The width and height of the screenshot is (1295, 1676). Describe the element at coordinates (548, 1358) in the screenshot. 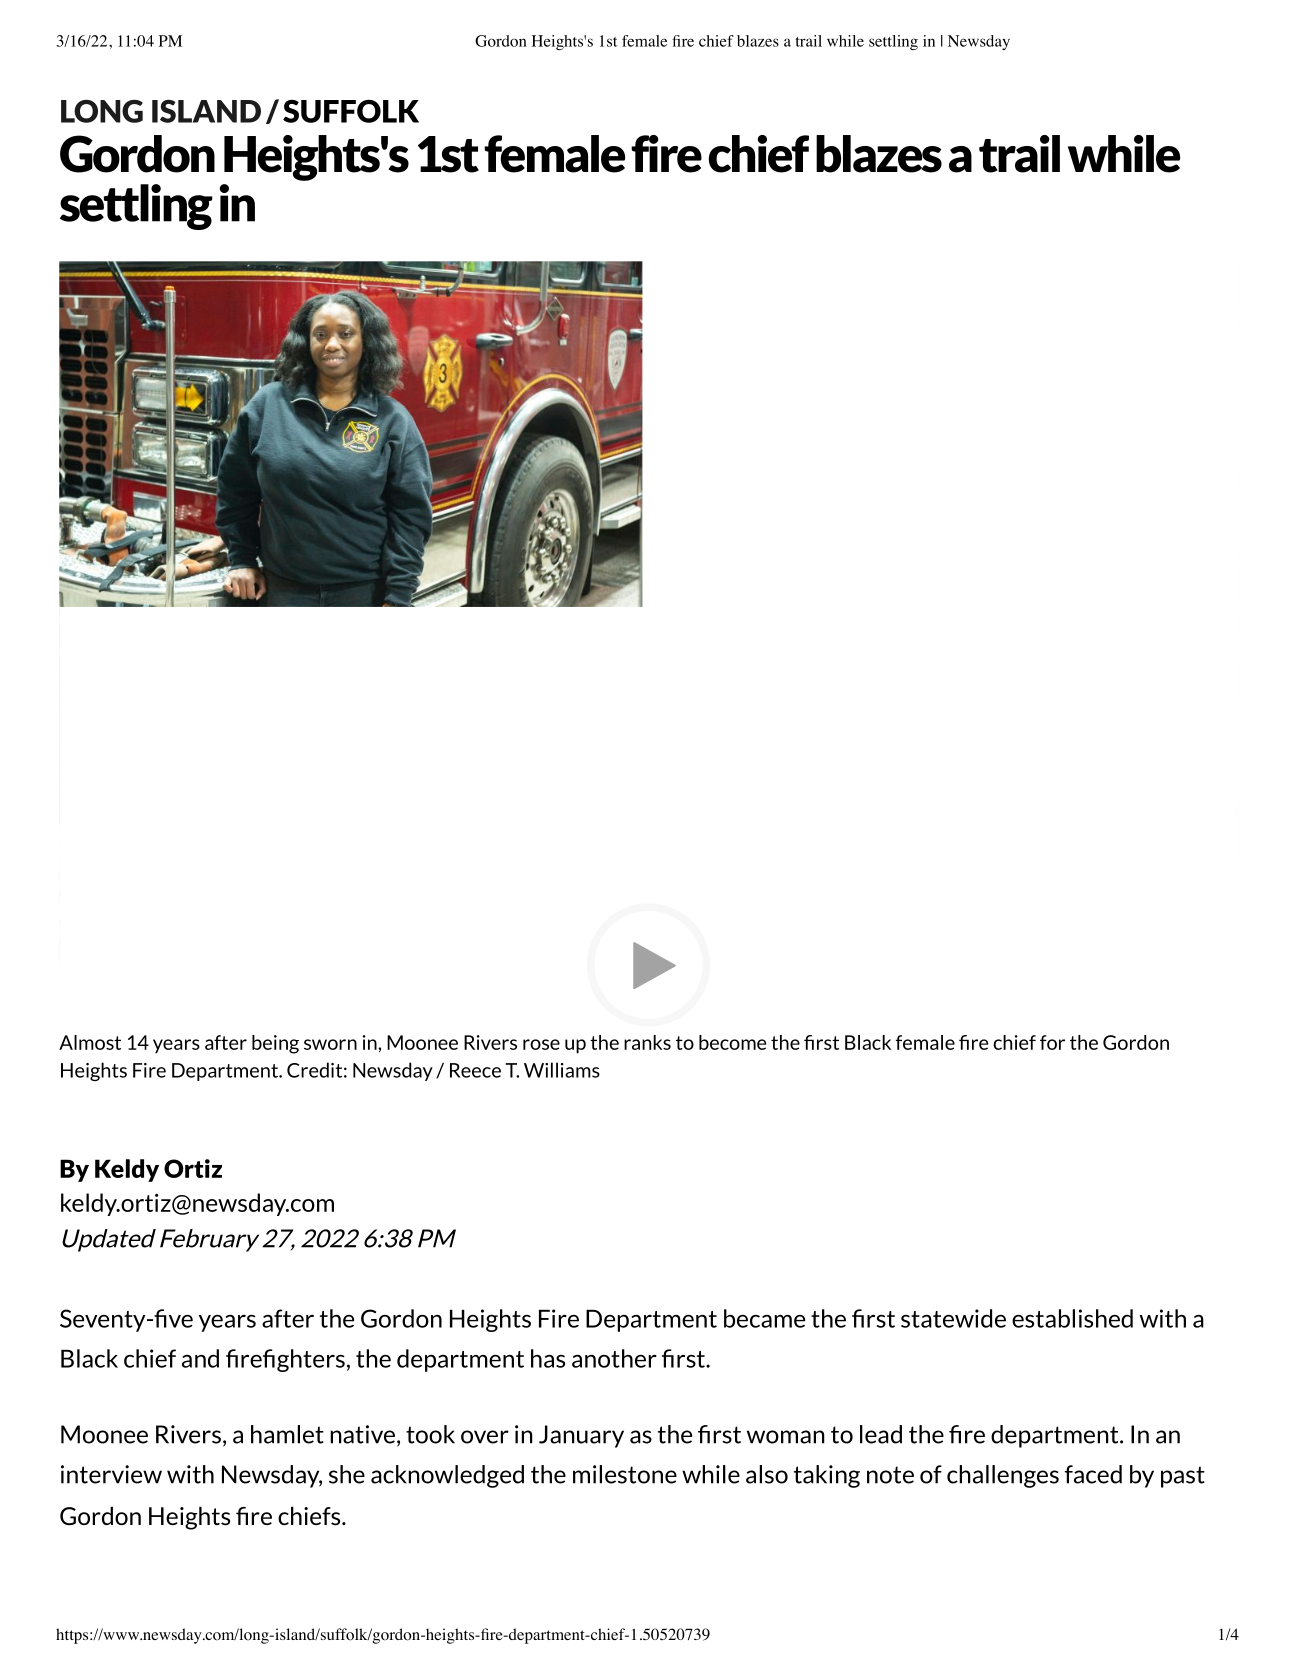

I see `has` at that location.
